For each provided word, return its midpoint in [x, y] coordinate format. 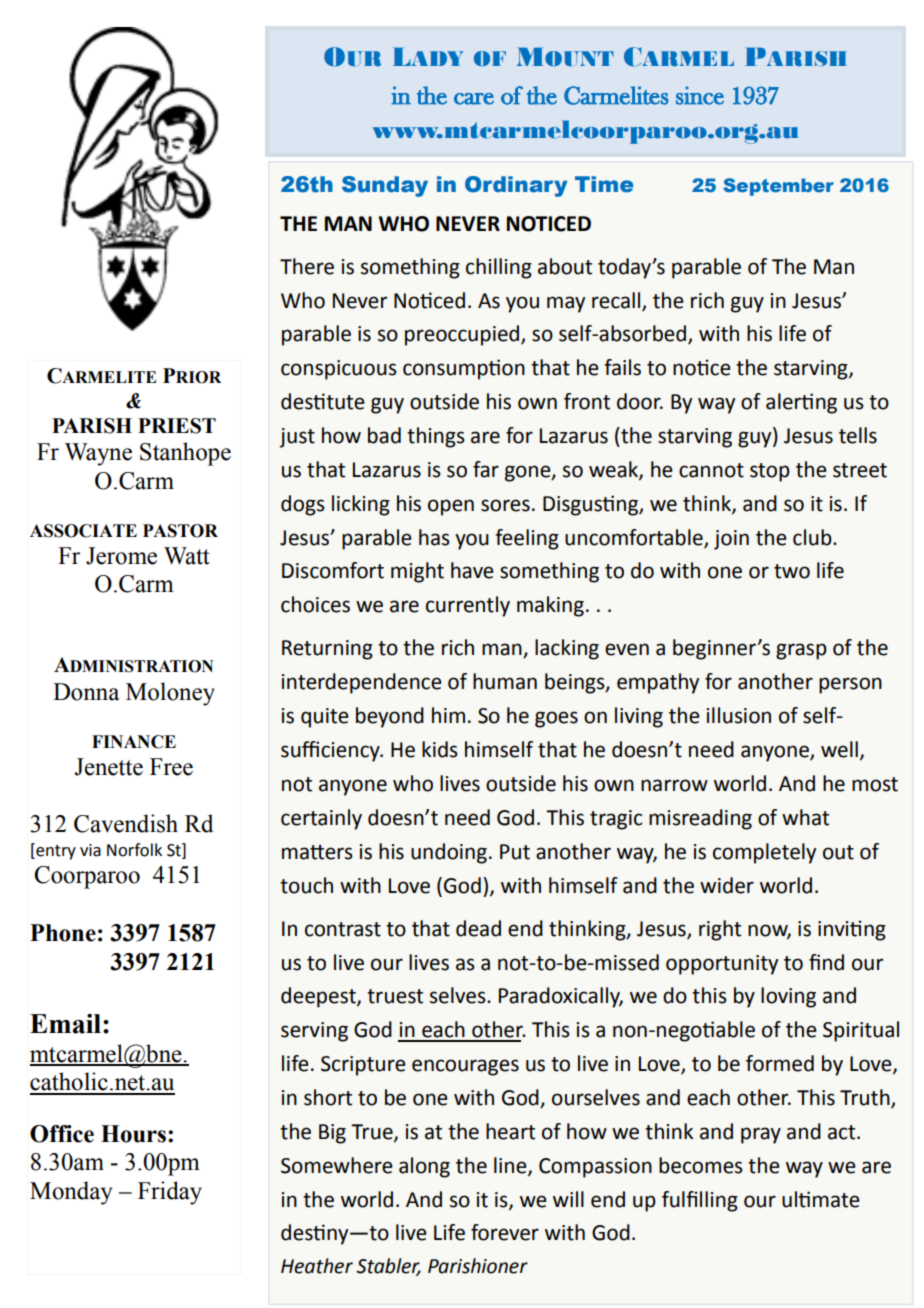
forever [505, 1232]
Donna [86, 692]
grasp [801, 651]
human [505, 681]
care [474, 99]
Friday [170, 1193]
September [778, 187]
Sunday [385, 186]
